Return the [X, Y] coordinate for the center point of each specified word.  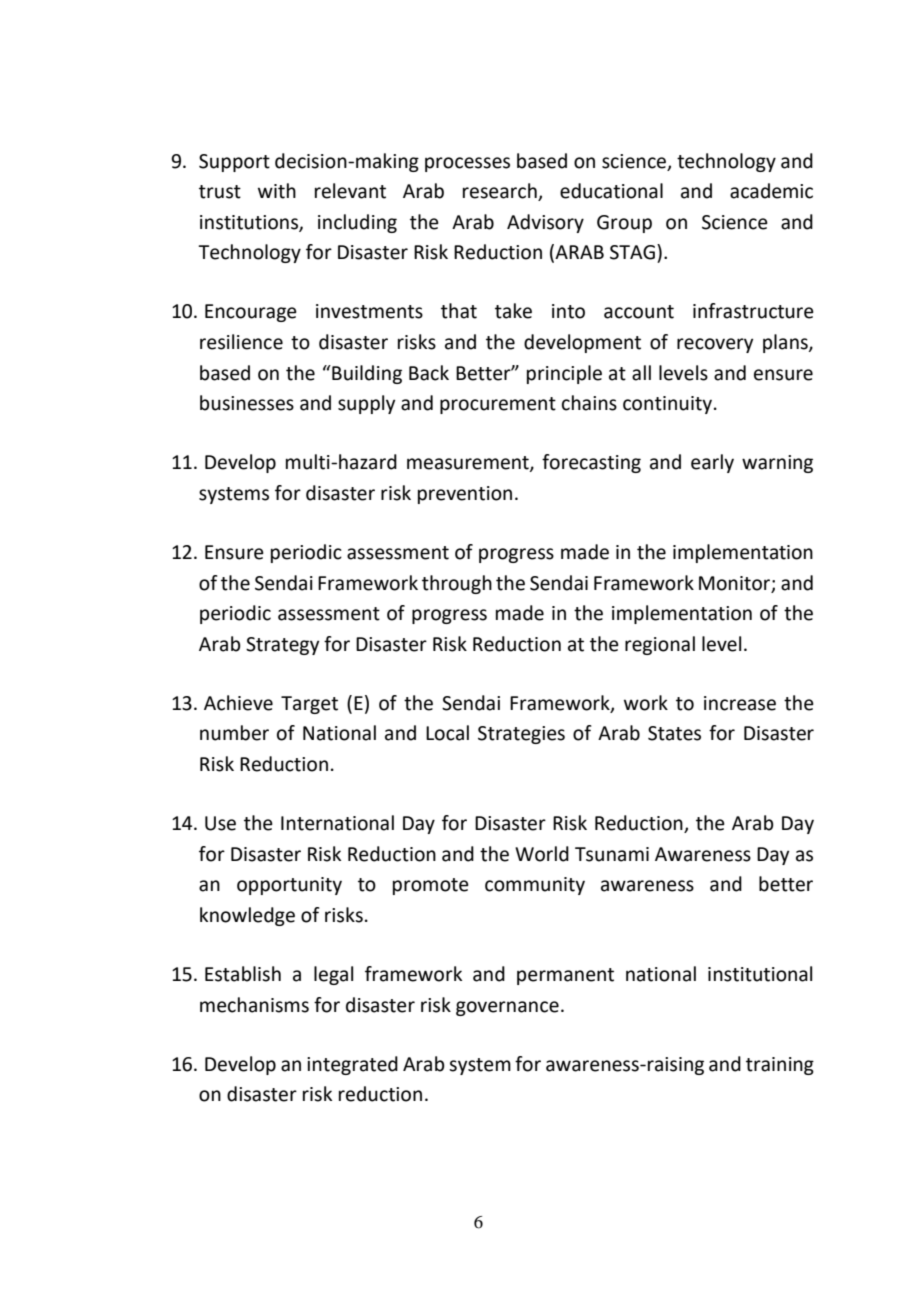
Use [220, 823]
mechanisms [254, 1005]
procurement [498, 405]
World [542, 854]
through [457, 584]
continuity [667, 405]
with [277, 191]
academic [771, 191]
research [501, 192]
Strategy [282, 646]
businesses [247, 403]
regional [660, 645]
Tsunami [612, 854]
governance [507, 1008]
